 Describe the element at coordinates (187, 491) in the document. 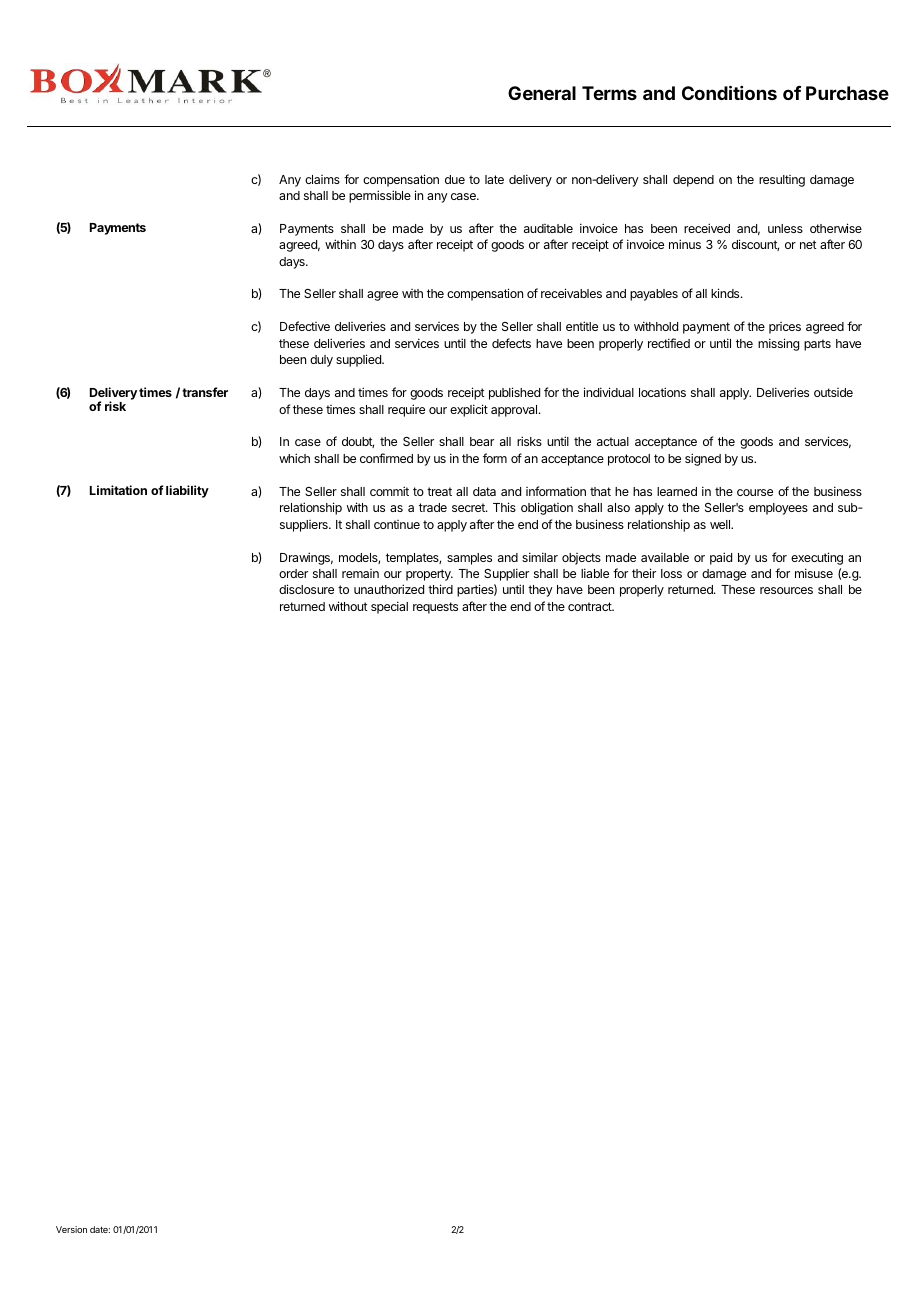

I see `liability` at that location.
